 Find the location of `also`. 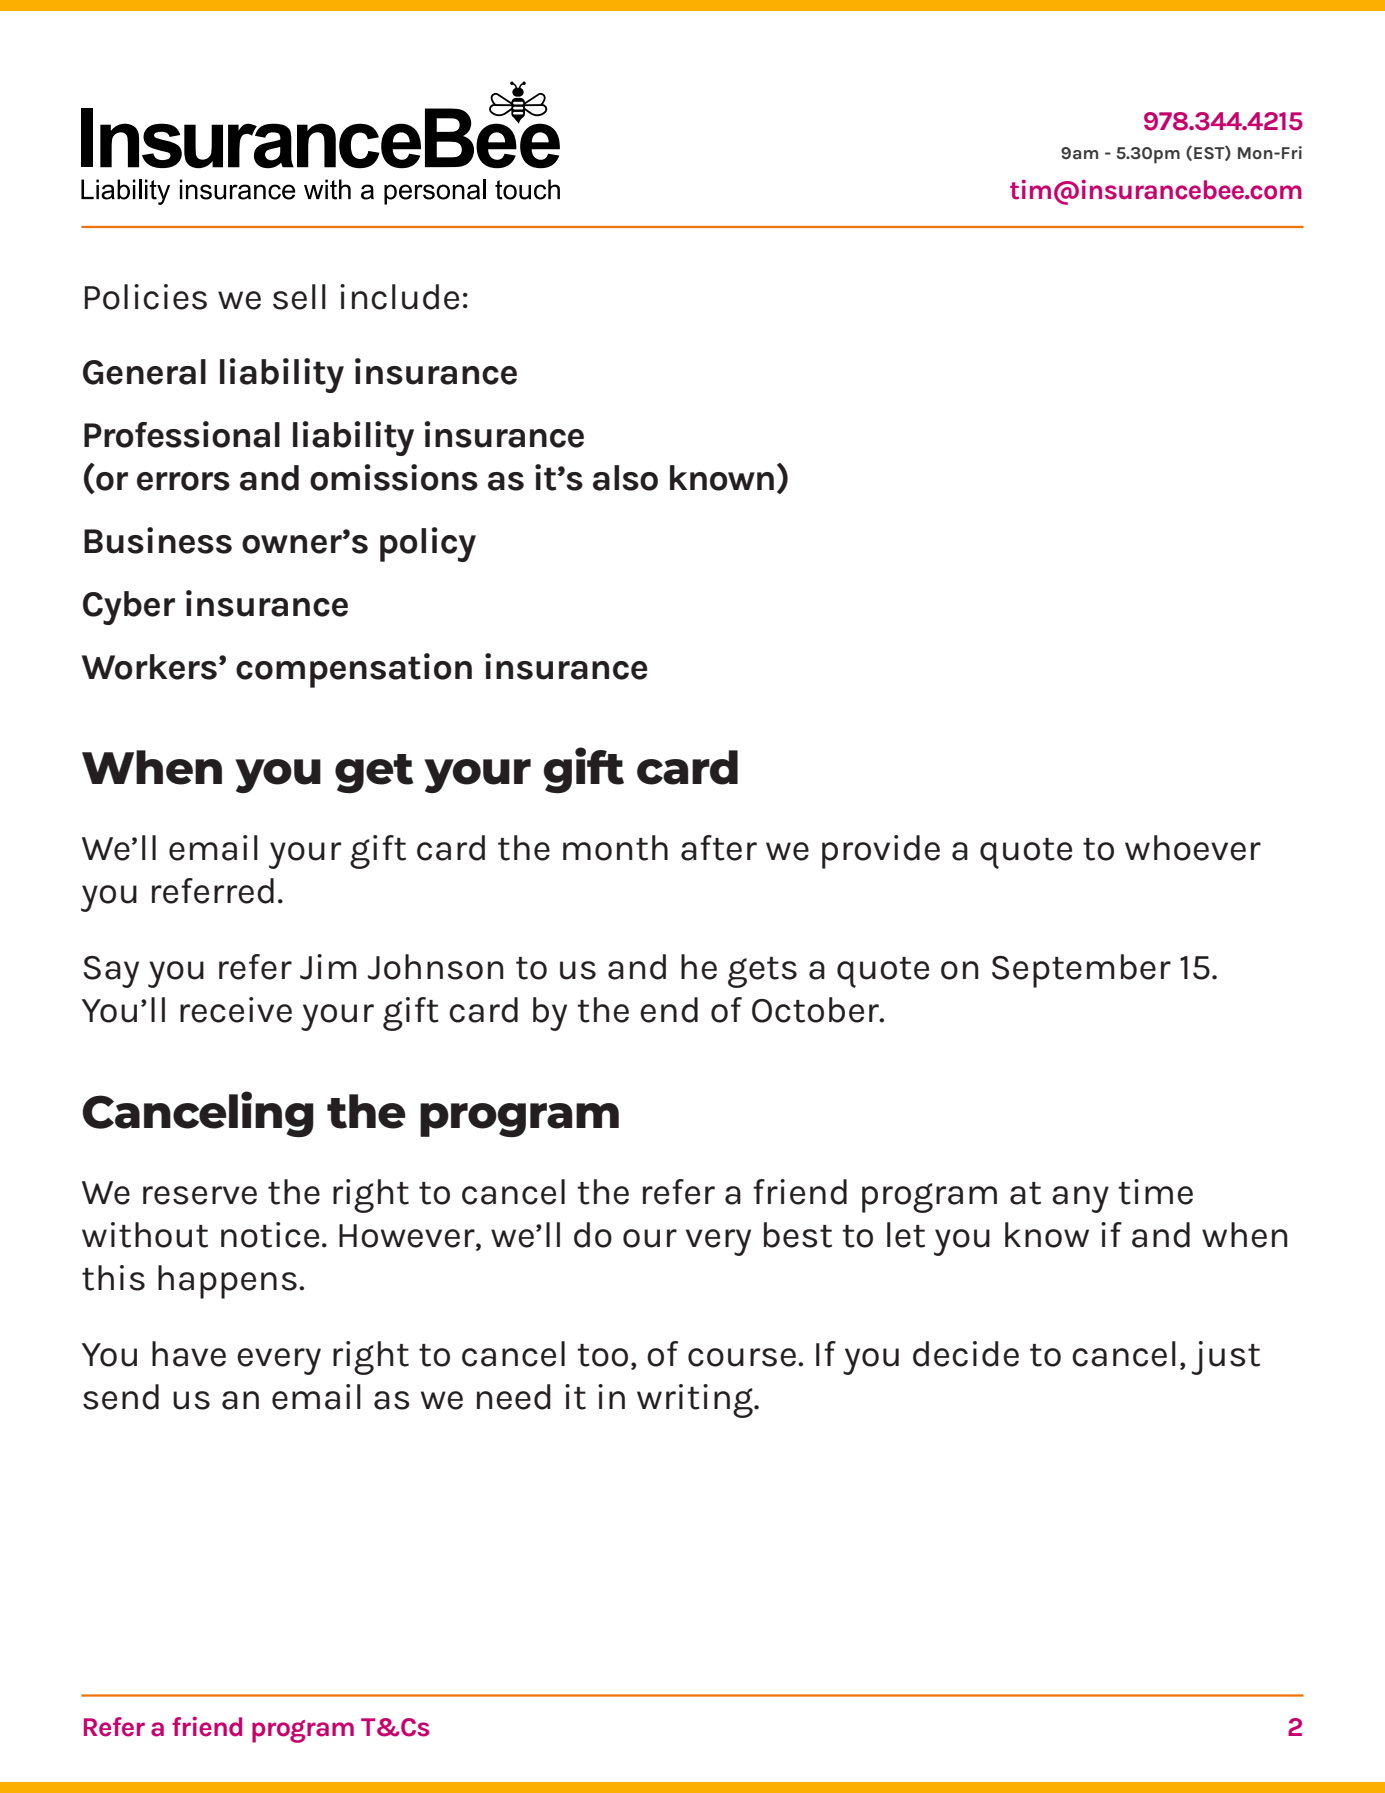

also is located at coordinates (625, 478).
